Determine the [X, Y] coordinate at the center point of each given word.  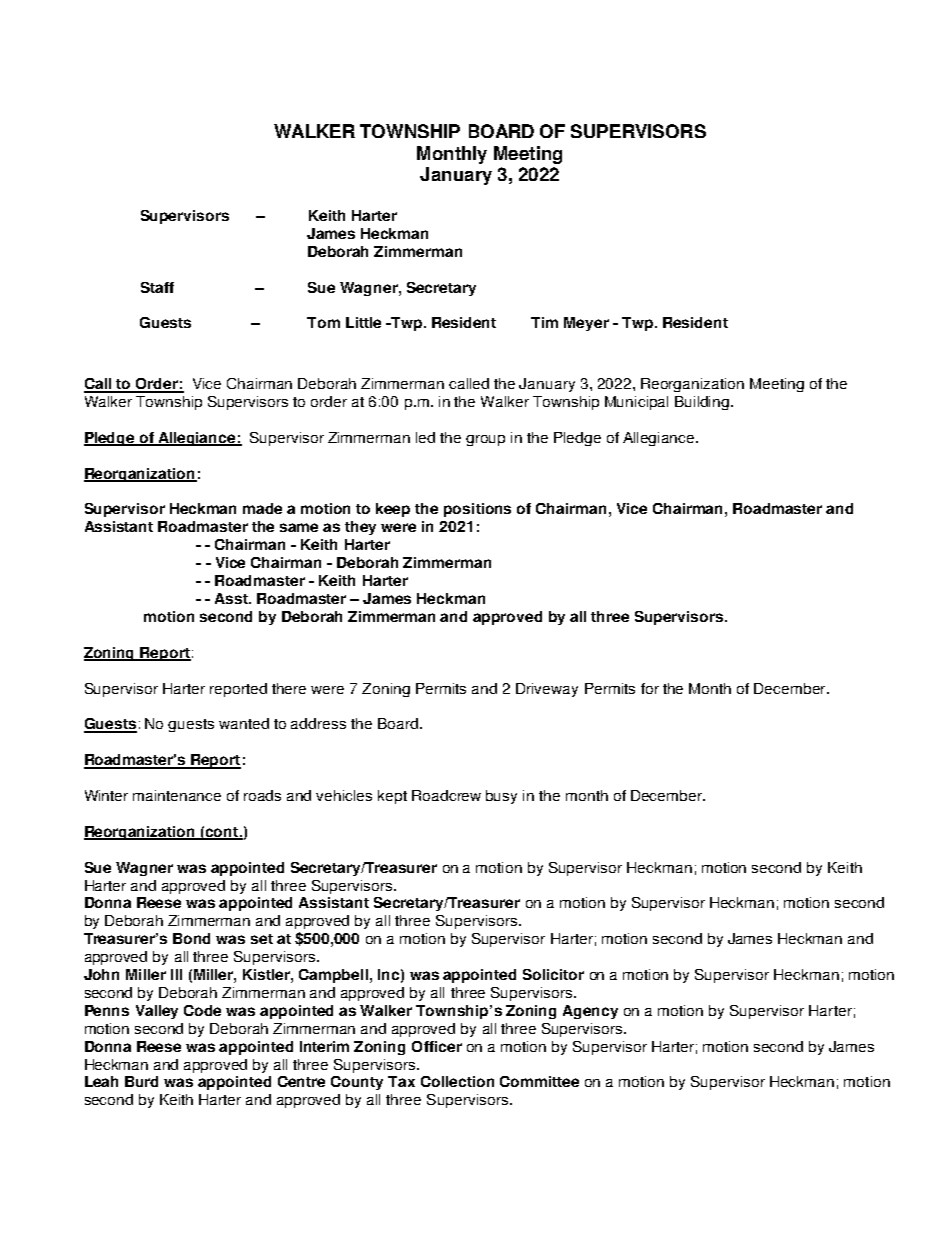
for [650, 688]
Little [363, 322]
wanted [244, 723]
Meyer [586, 324]
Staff [157, 287]
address [318, 723]
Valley [157, 1012]
